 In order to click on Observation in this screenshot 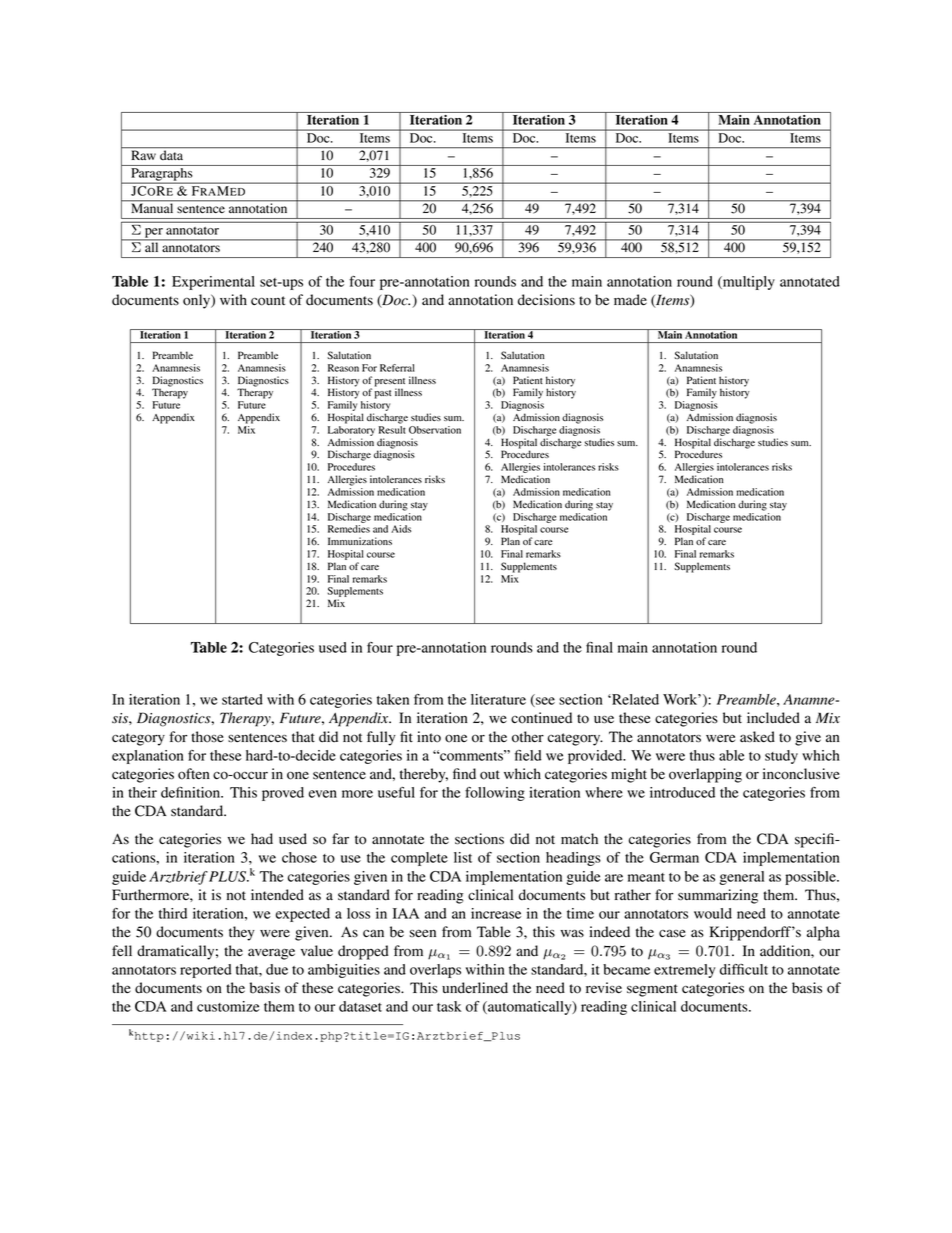, I will do `click(435, 430)`.
